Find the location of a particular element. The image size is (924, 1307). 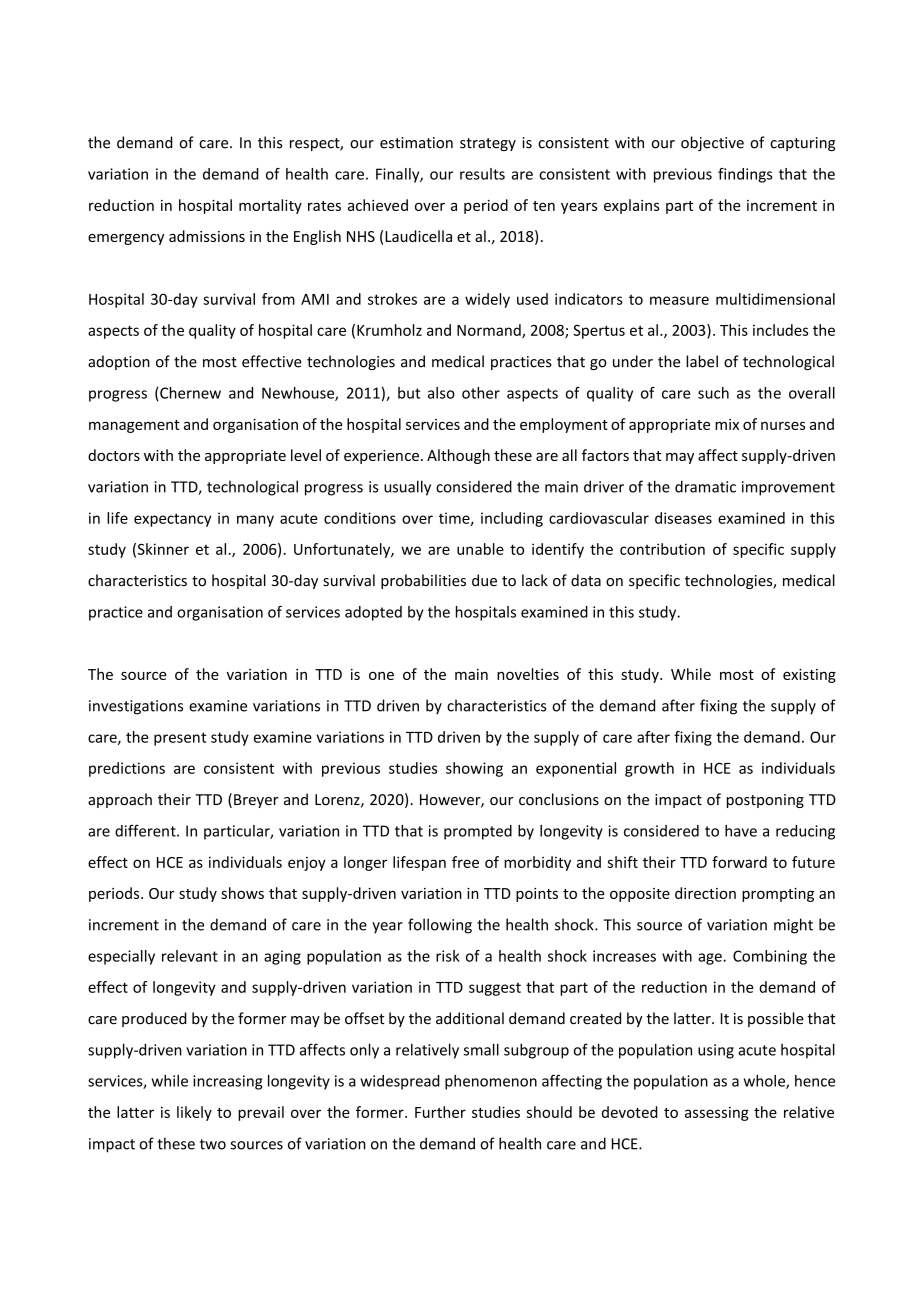

expectancy is located at coordinates (172, 520).
